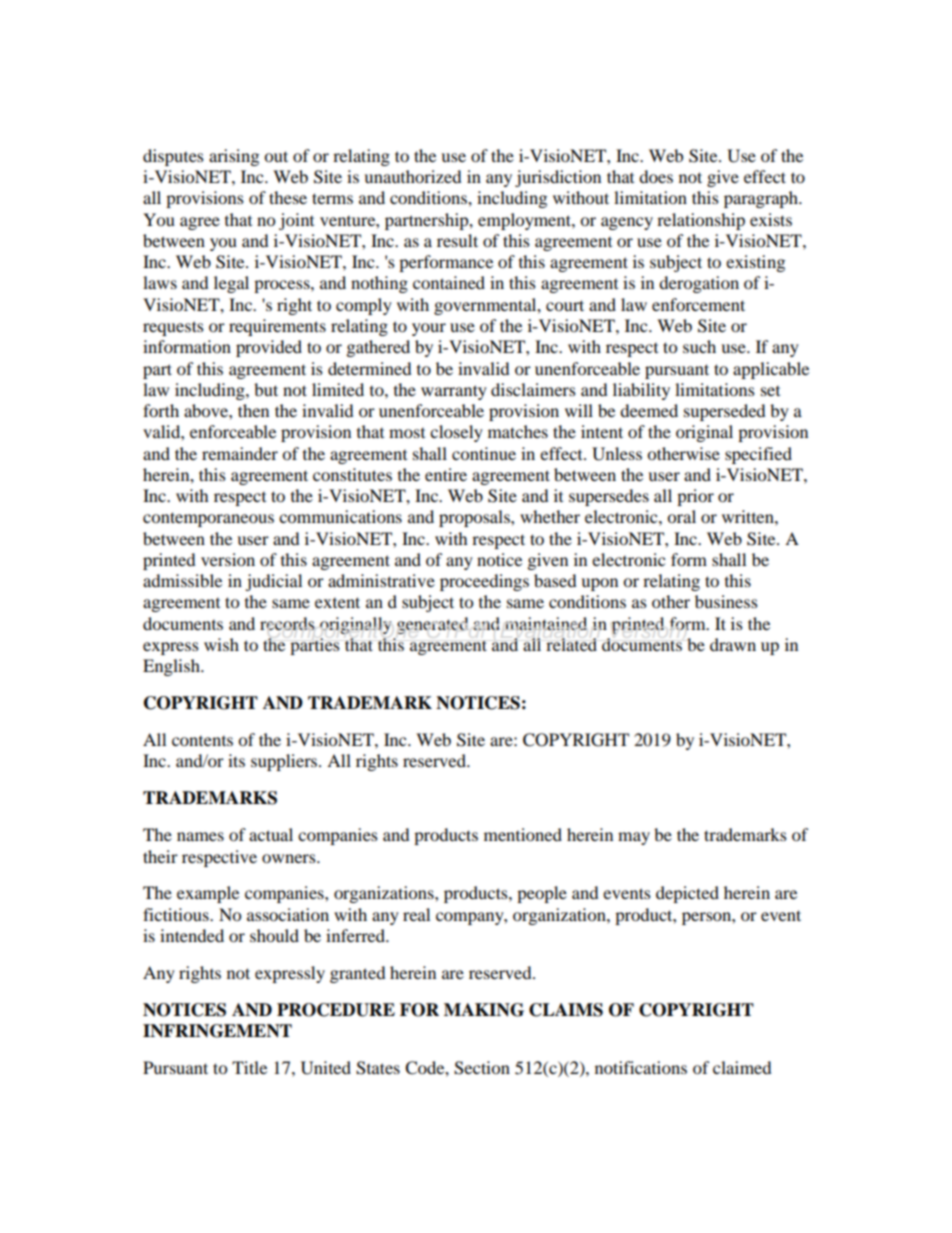  What do you see at coordinates (656, 176) in the screenshot?
I see `does` at bounding box center [656, 176].
